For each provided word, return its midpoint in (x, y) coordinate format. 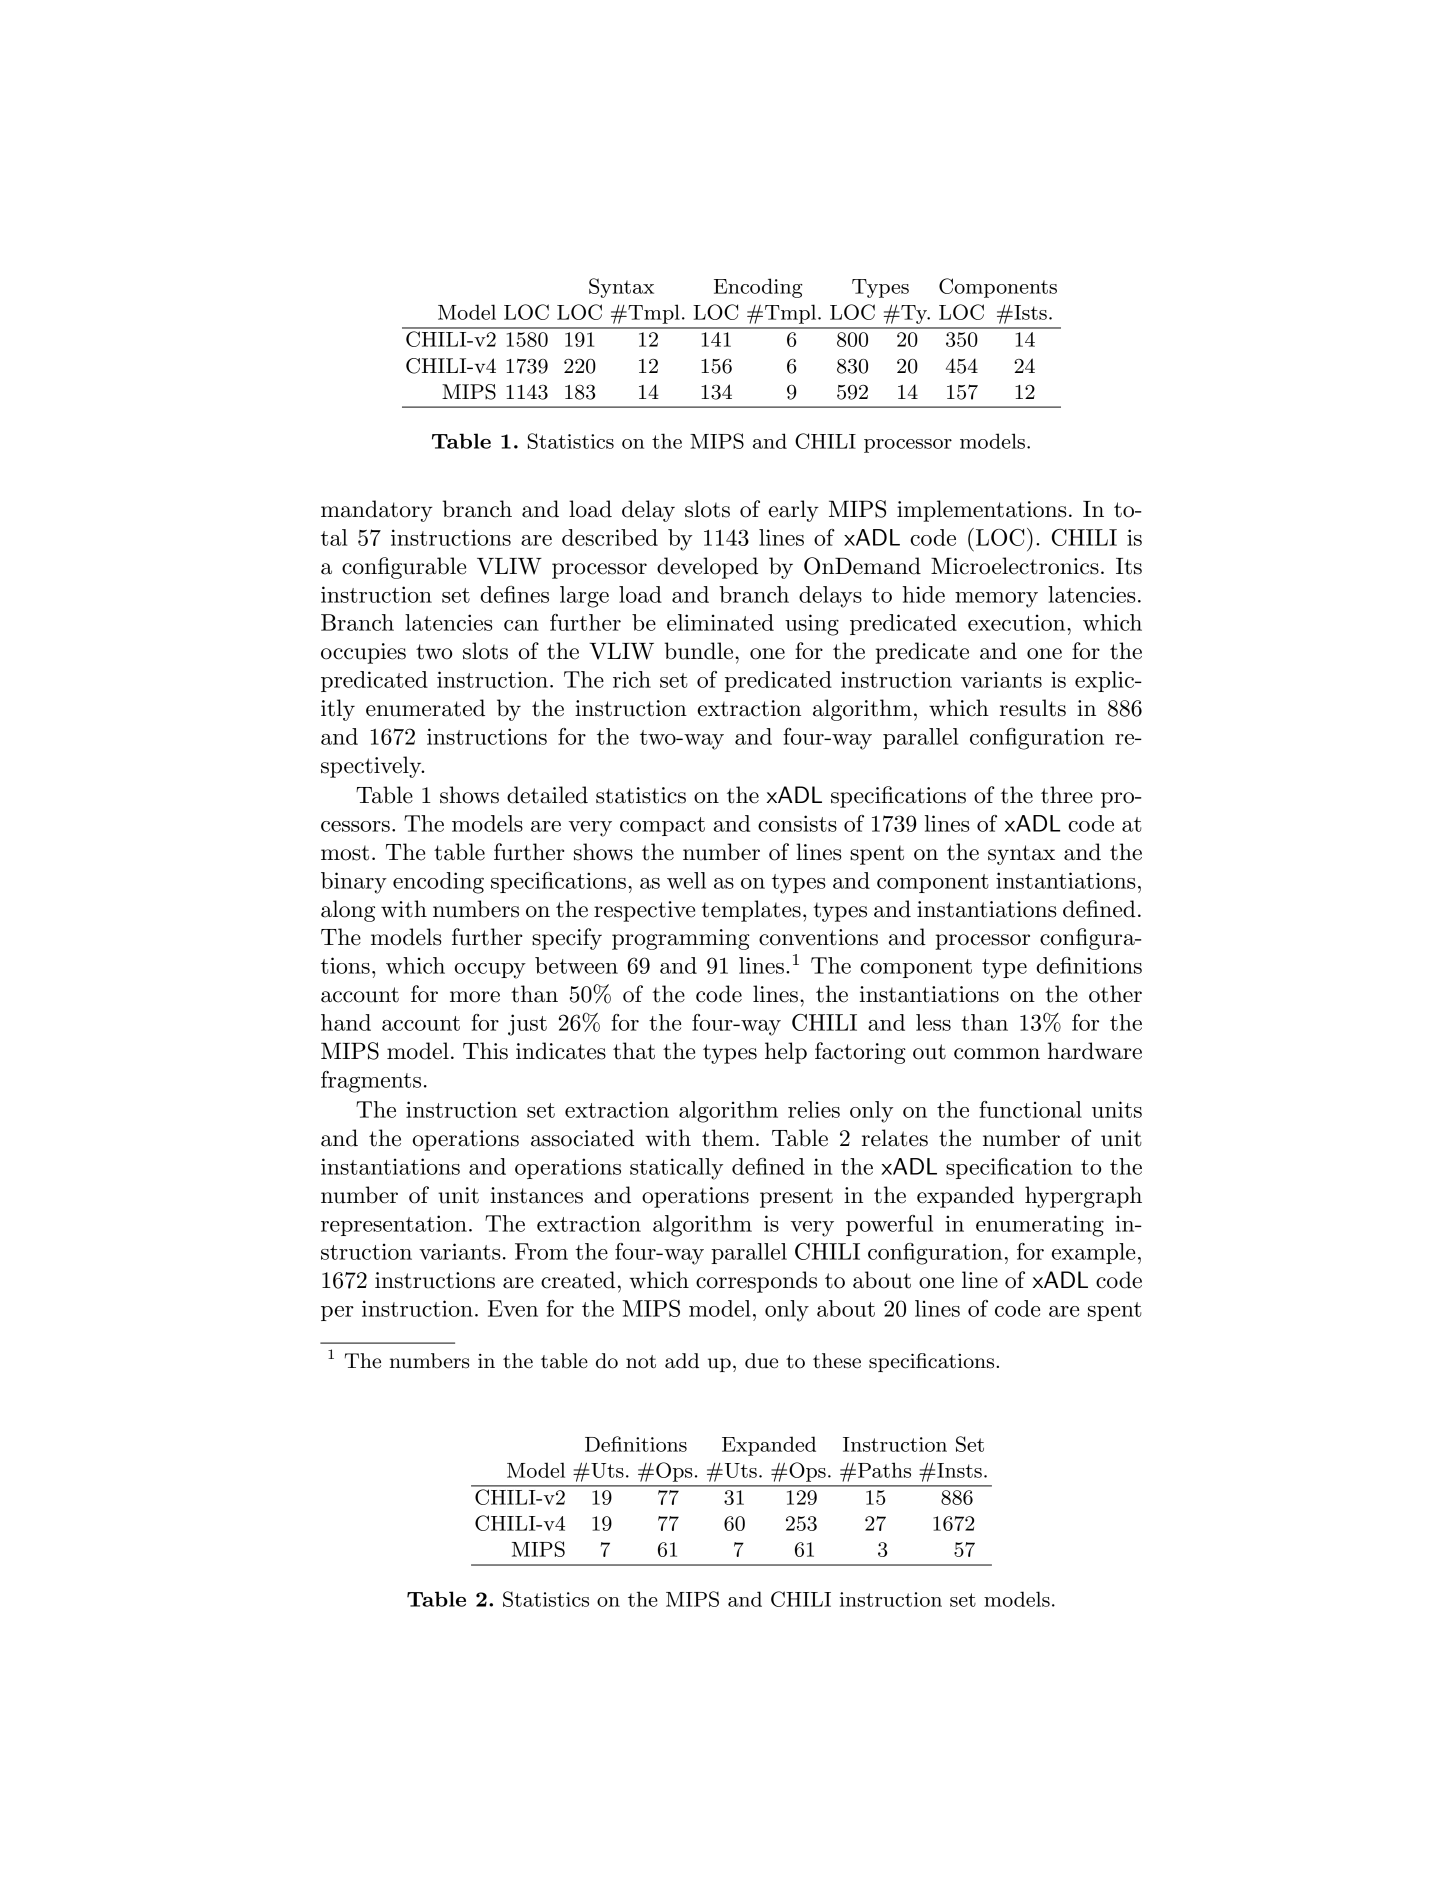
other (1115, 994)
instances (537, 1195)
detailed (547, 795)
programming (681, 939)
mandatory (377, 511)
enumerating (1040, 1226)
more (475, 997)
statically (676, 1169)
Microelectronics (1015, 566)
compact (662, 826)
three (1067, 795)
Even (513, 1308)
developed (707, 568)
